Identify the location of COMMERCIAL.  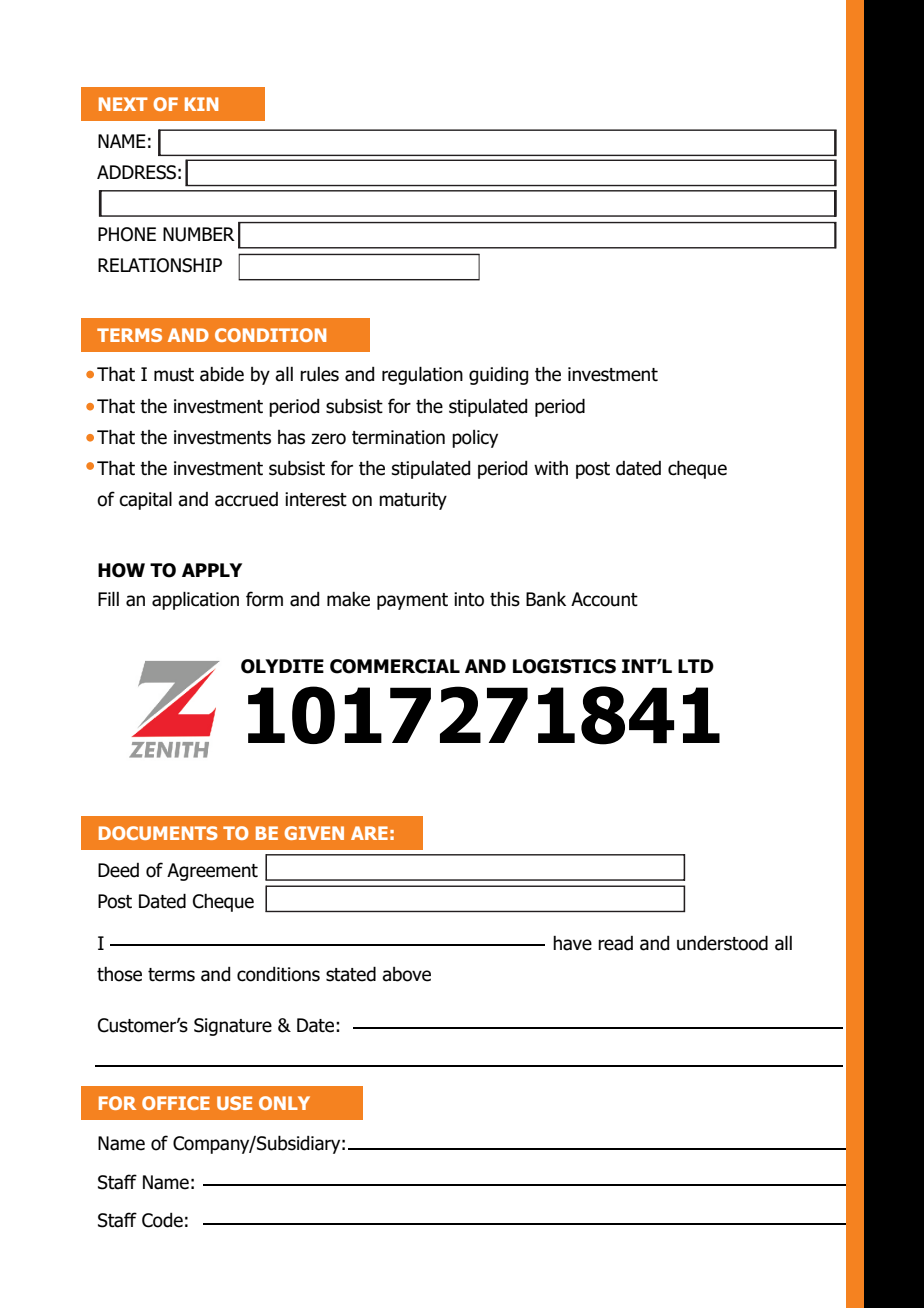
(395, 666).
